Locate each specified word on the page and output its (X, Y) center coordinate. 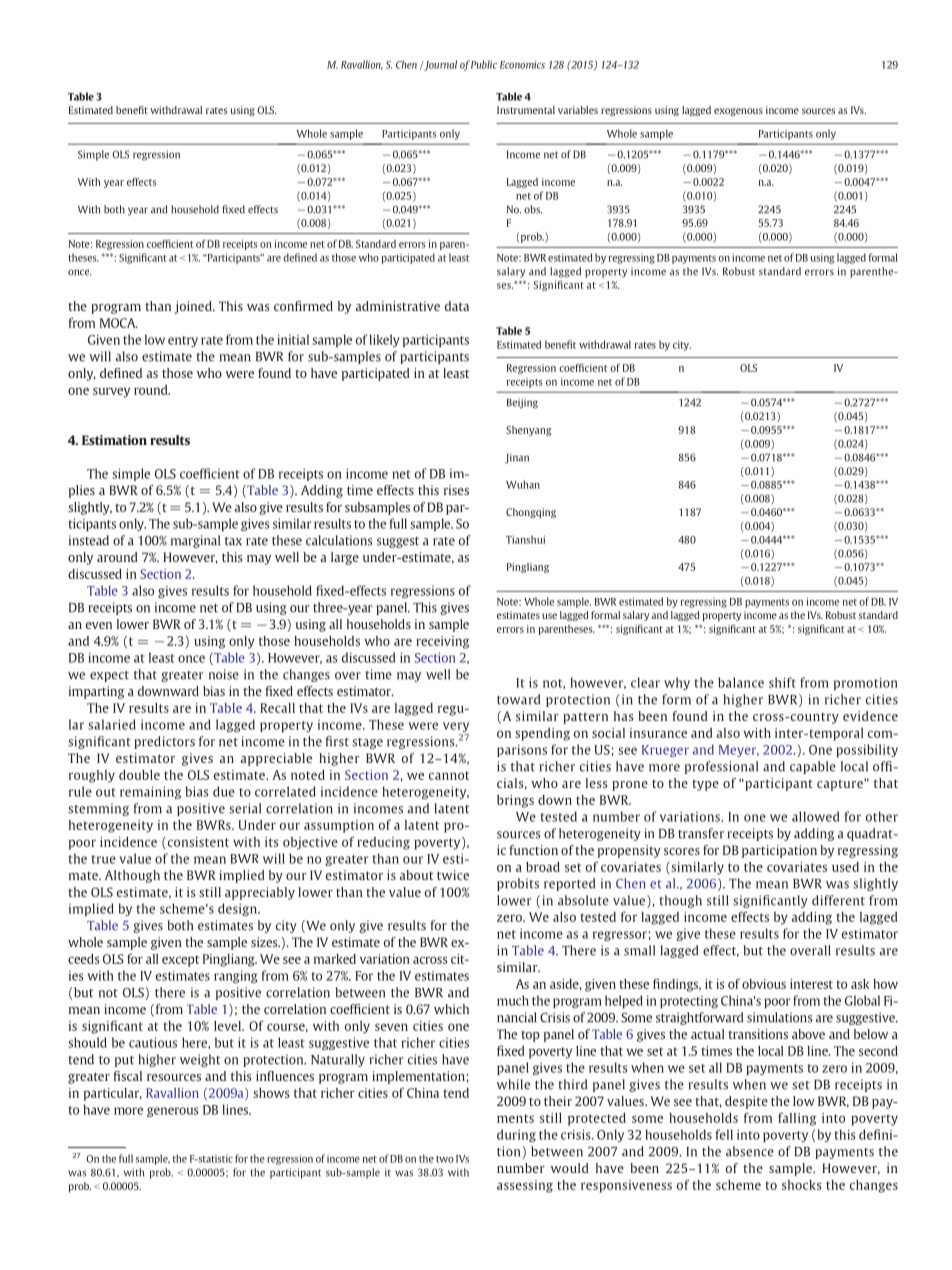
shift (782, 682)
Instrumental (526, 110)
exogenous (738, 112)
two (445, 1159)
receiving (442, 642)
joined (194, 307)
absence (750, 1151)
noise (224, 674)
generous (173, 1112)
